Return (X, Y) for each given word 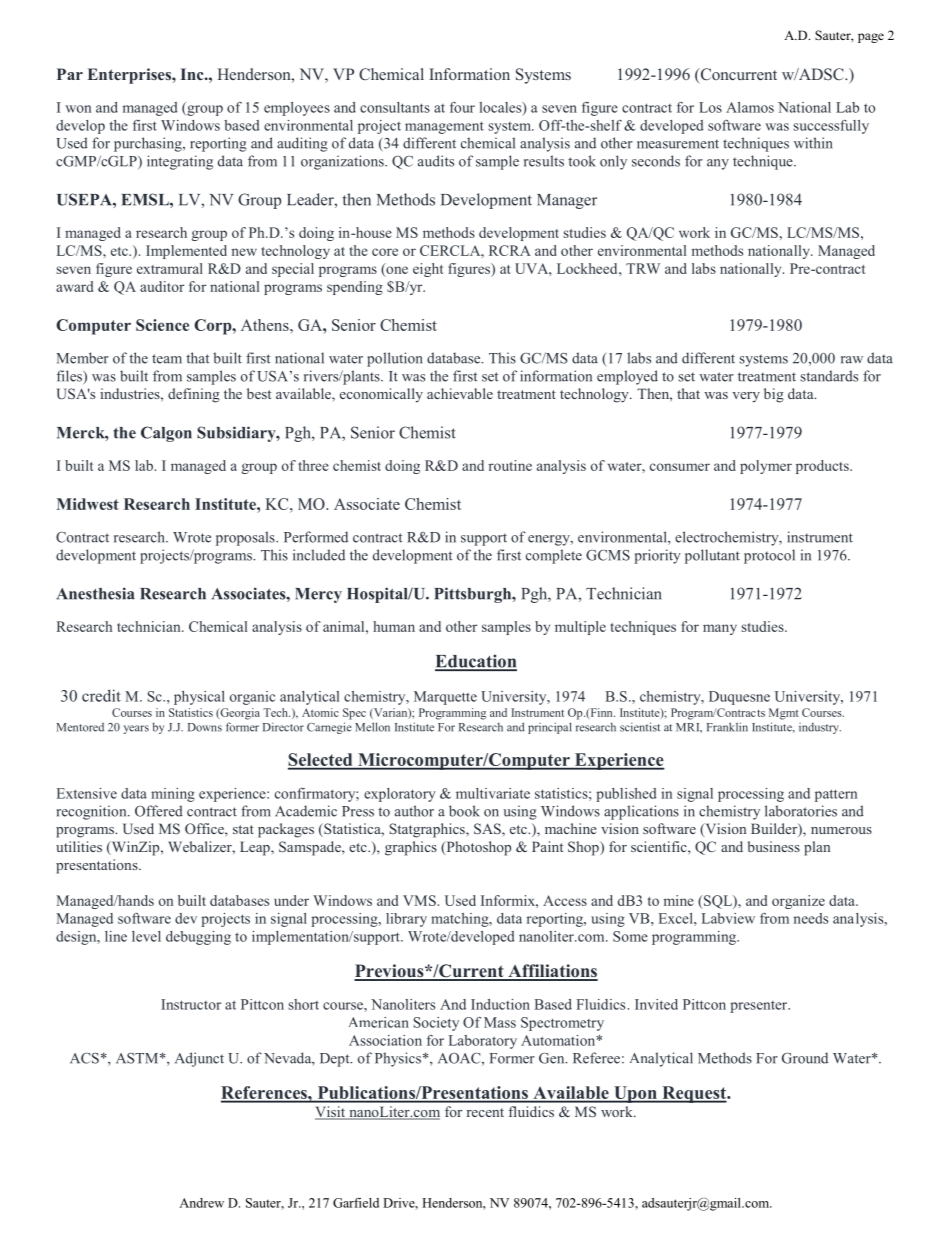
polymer (766, 467)
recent (485, 1112)
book (464, 811)
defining (194, 395)
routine (510, 465)
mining (173, 795)
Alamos (750, 107)
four (462, 107)
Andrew (201, 1203)
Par (70, 74)
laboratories (801, 811)
